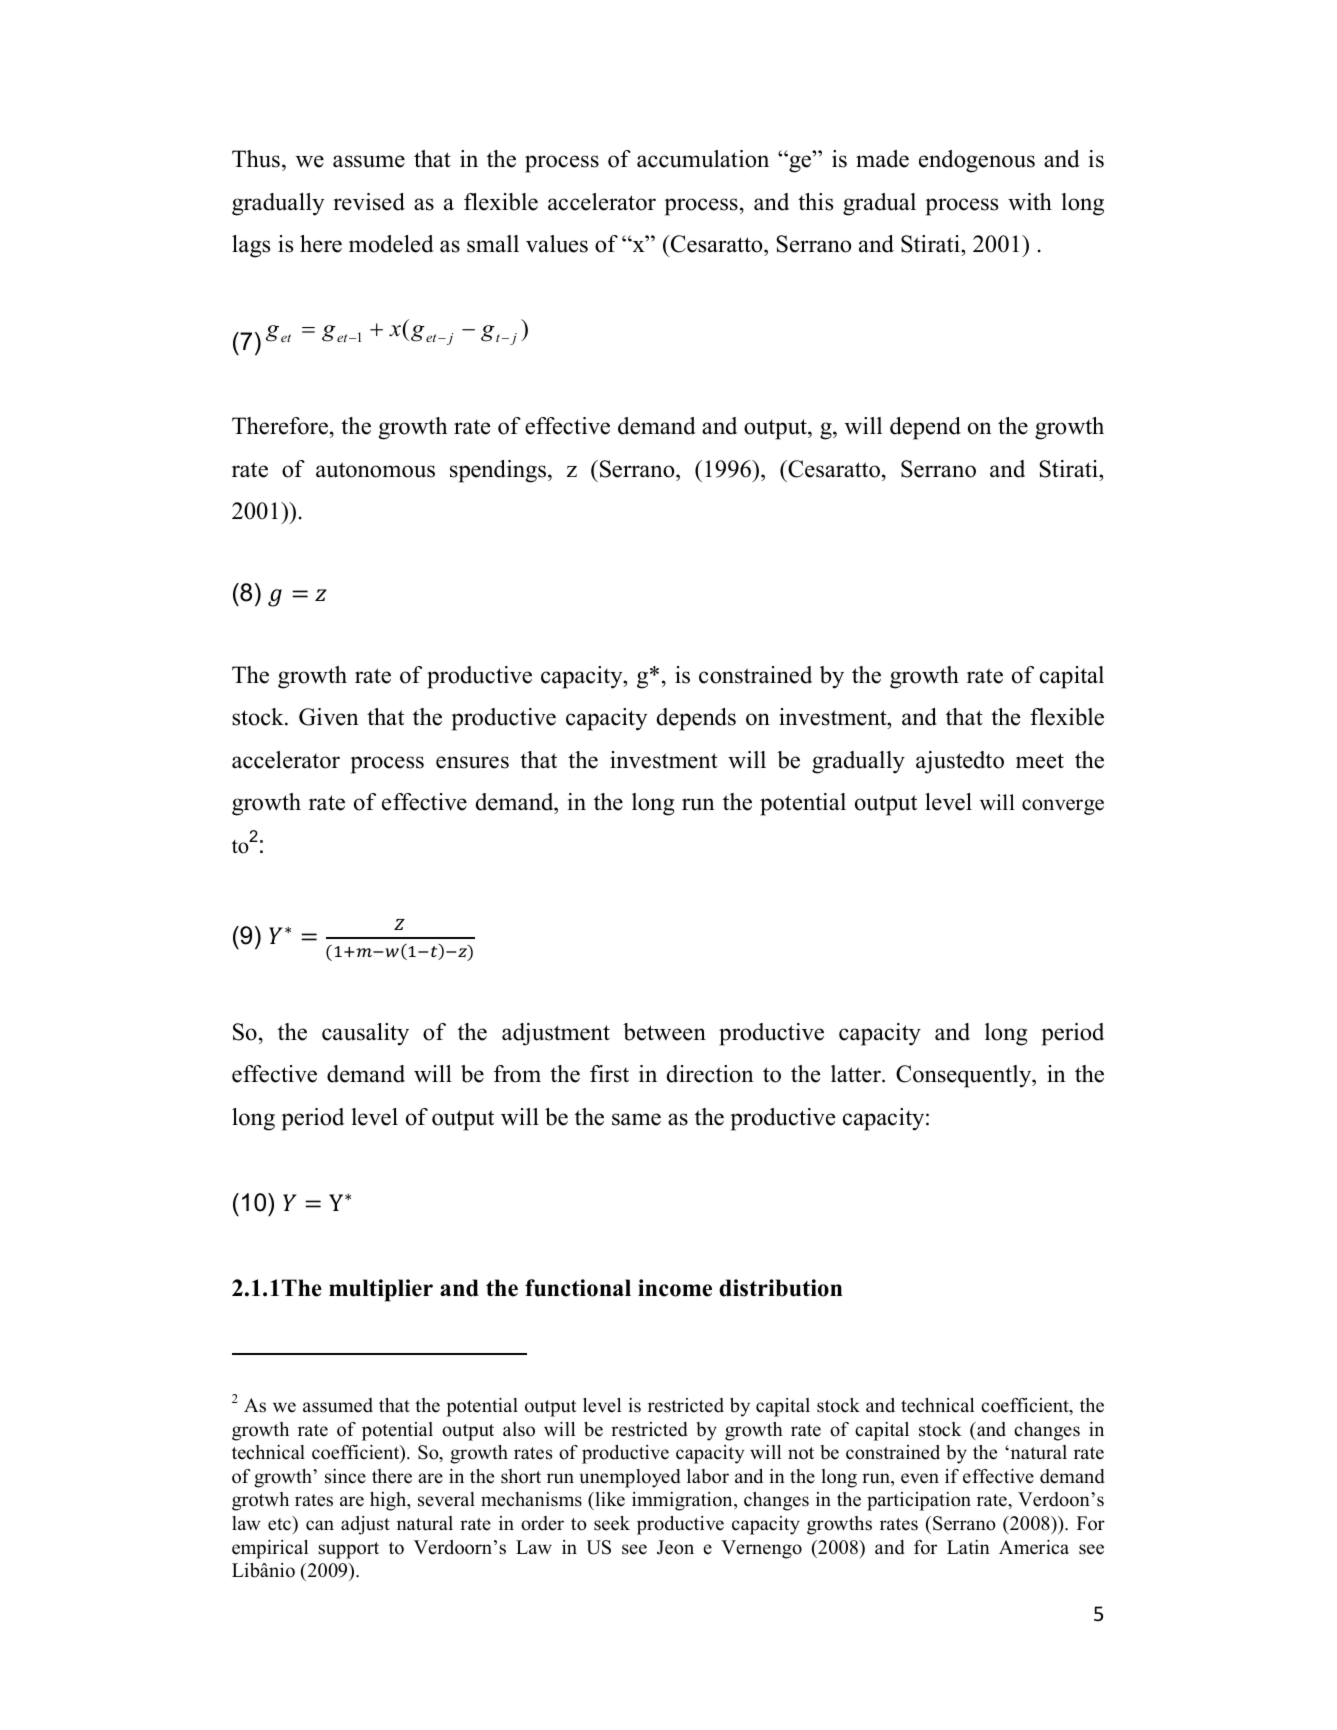 The height and width of the page is (1730, 1337). Describe the element at coordinates (320, 1525) in the page. I see `can` at that location.
